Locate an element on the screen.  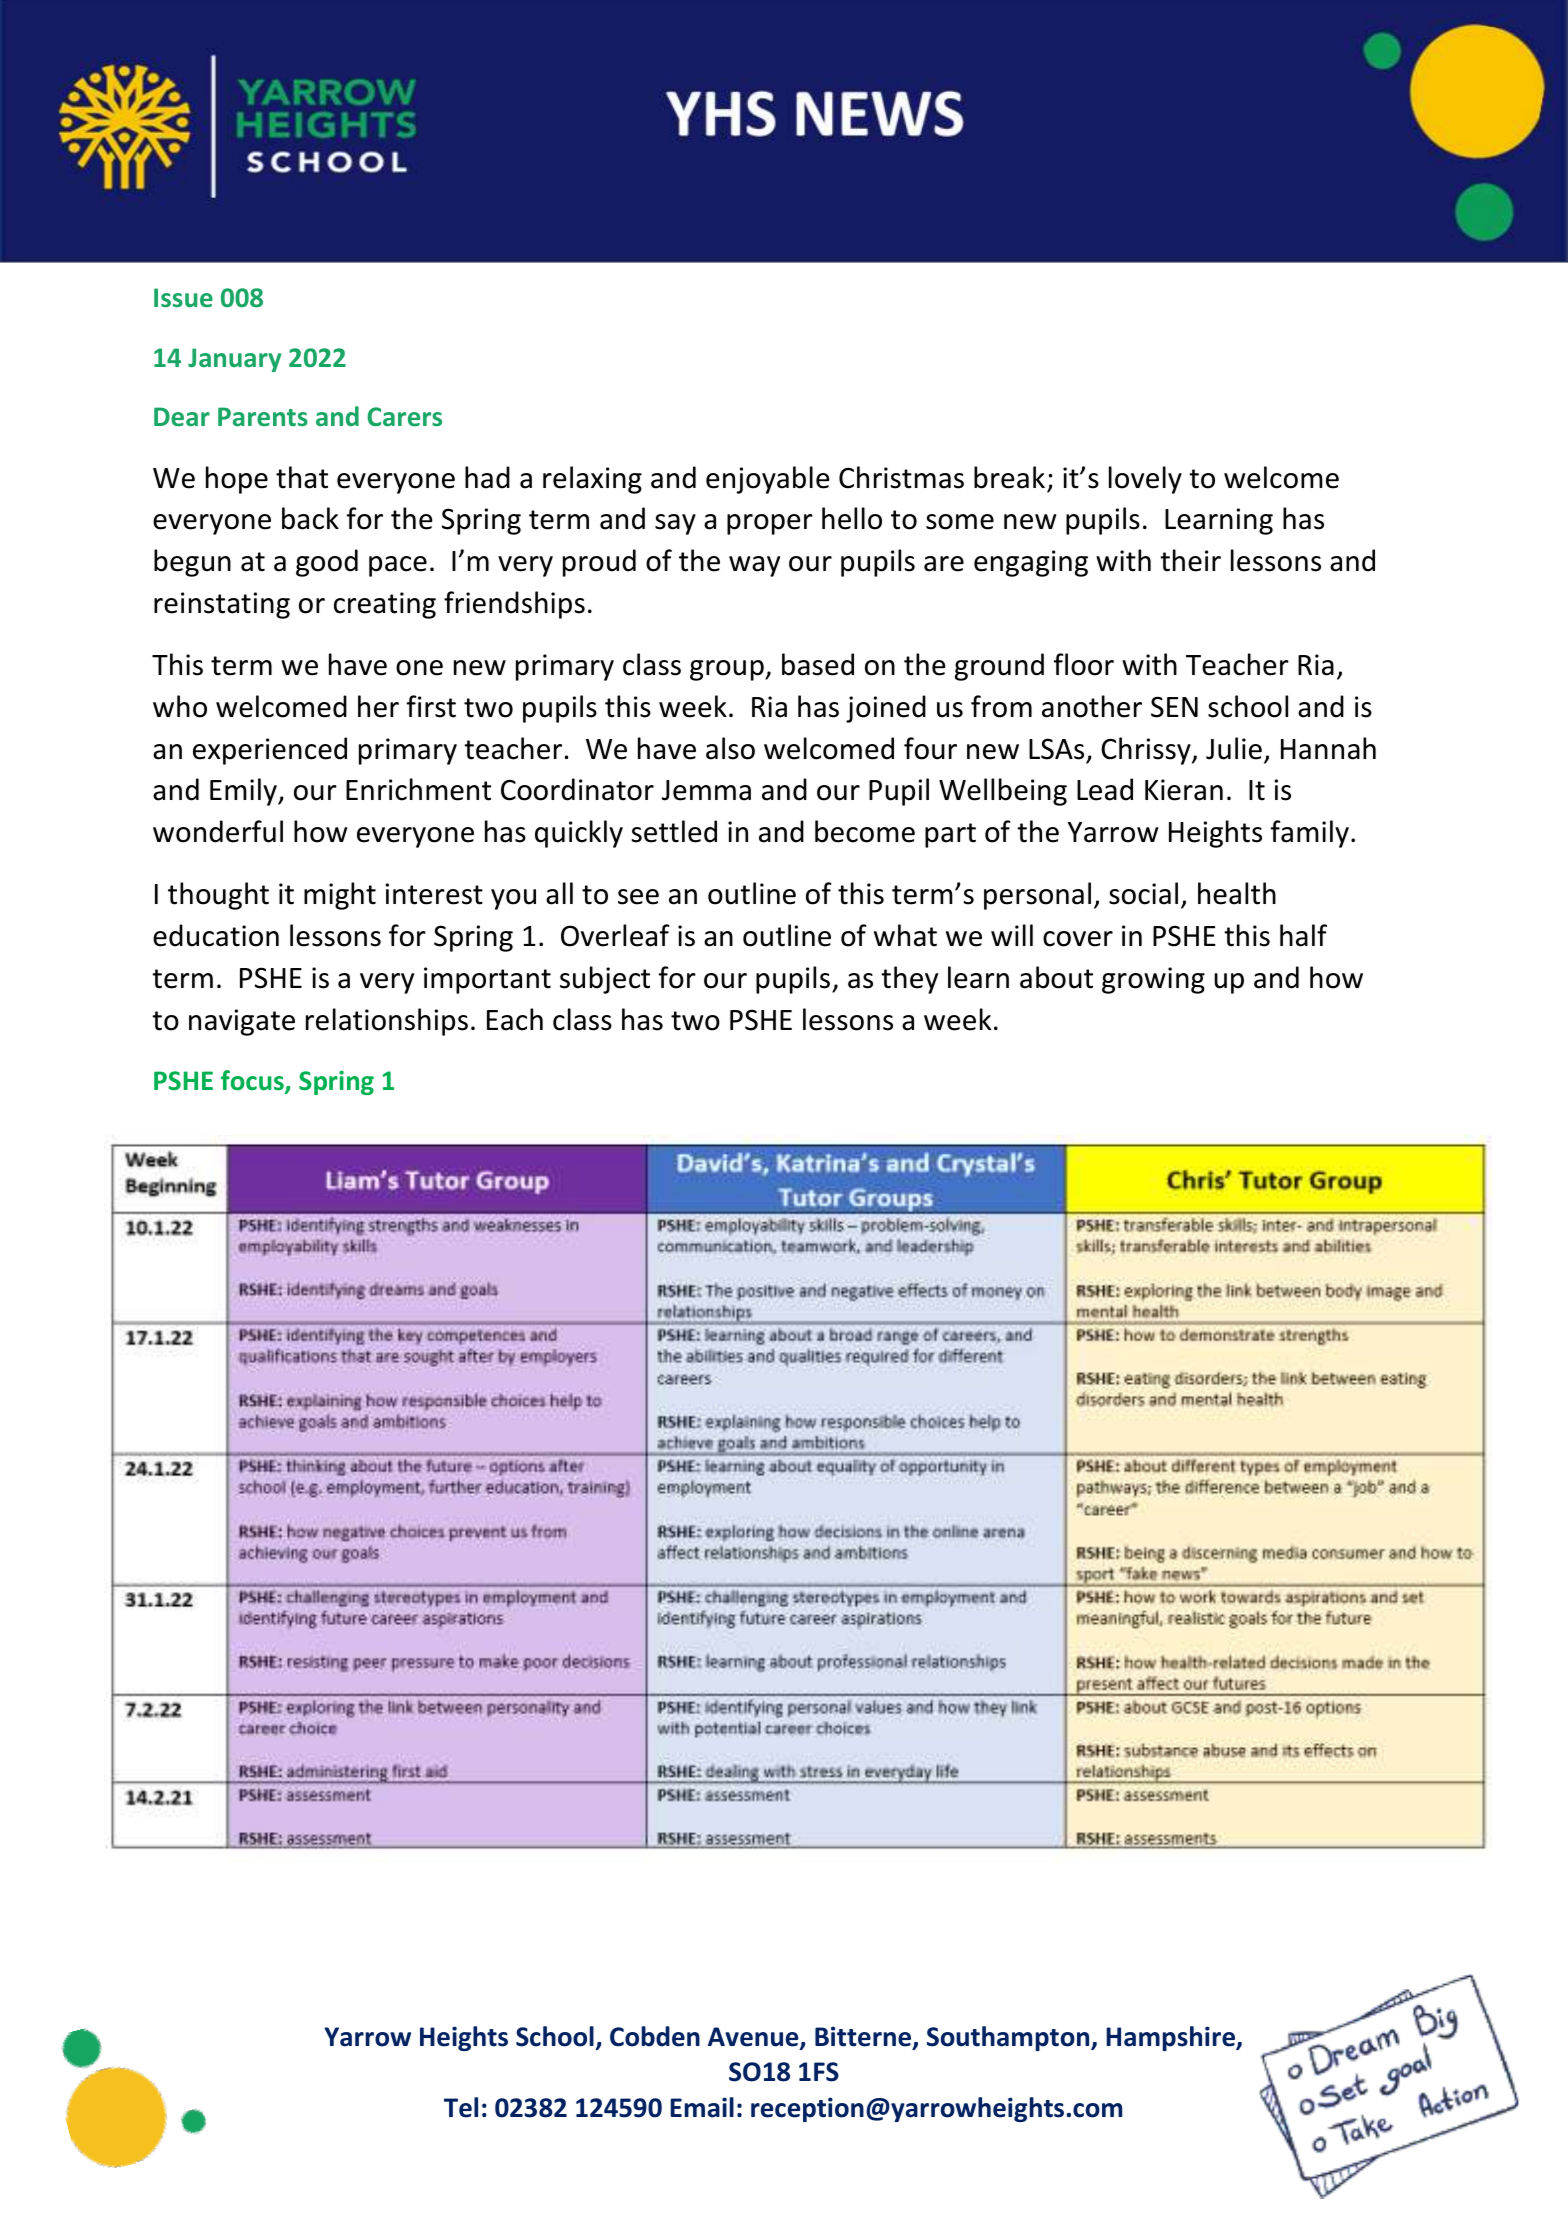
Avenue is located at coordinates (754, 2038).
